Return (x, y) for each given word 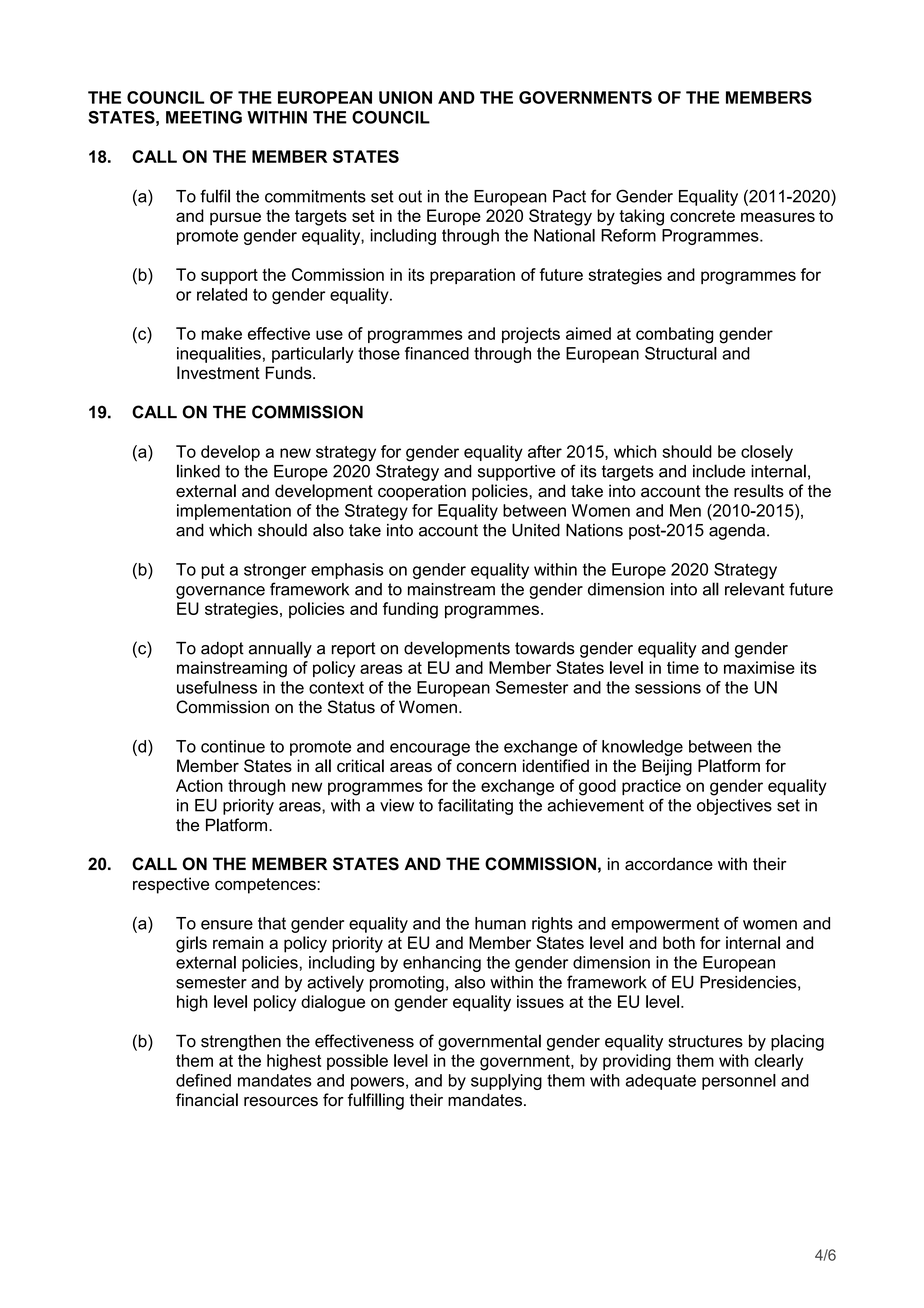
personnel (739, 1082)
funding (410, 610)
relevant (755, 589)
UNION (405, 97)
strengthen (241, 1043)
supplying (506, 1082)
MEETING (204, 117)
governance (220, 592)
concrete (702, 216)
